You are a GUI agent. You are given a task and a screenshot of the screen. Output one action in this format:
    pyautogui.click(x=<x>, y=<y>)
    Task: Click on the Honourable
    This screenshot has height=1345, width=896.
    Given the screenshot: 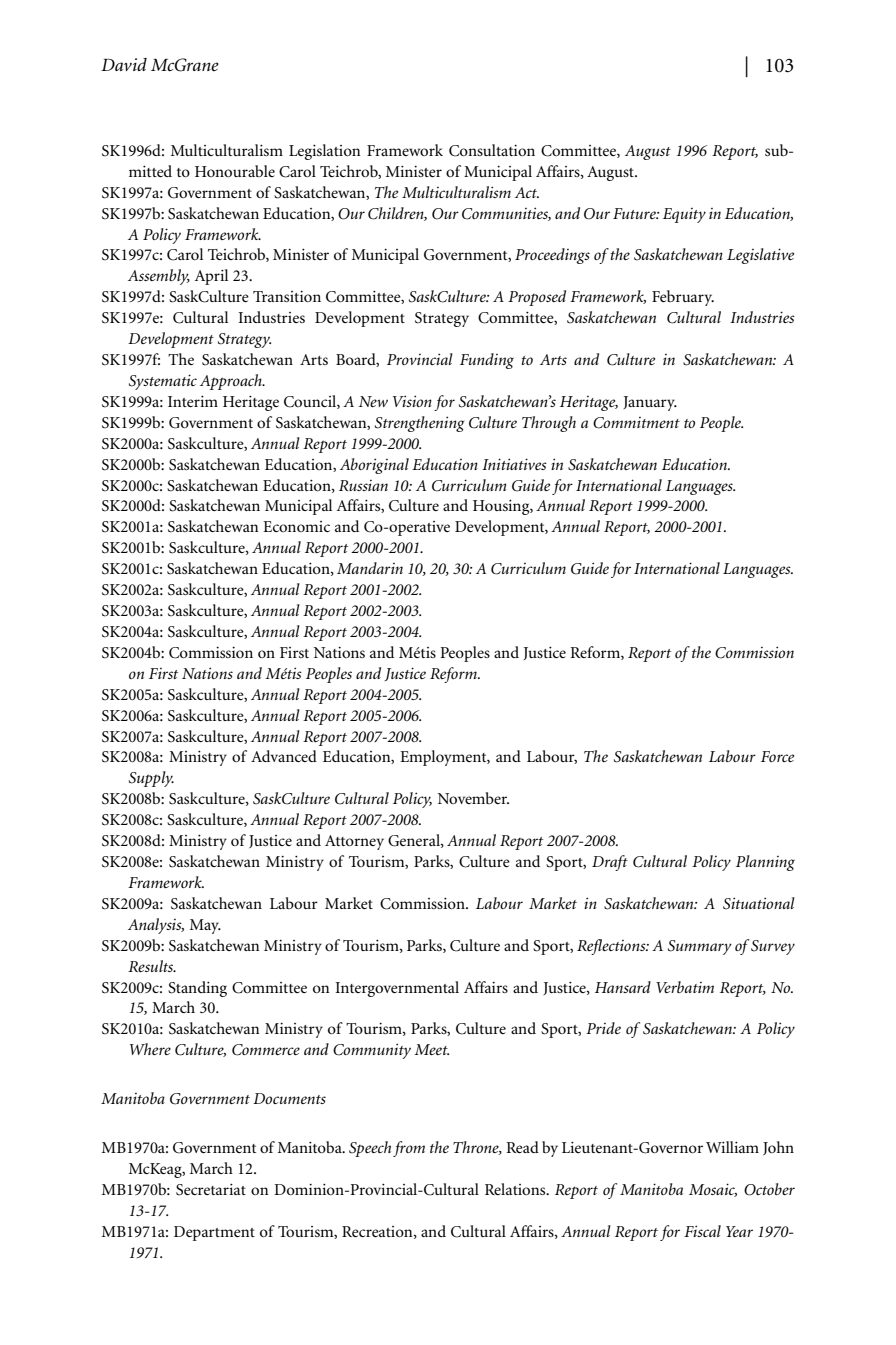 What is the action you would take?
    pyautogui.click(x=235, y=171)
